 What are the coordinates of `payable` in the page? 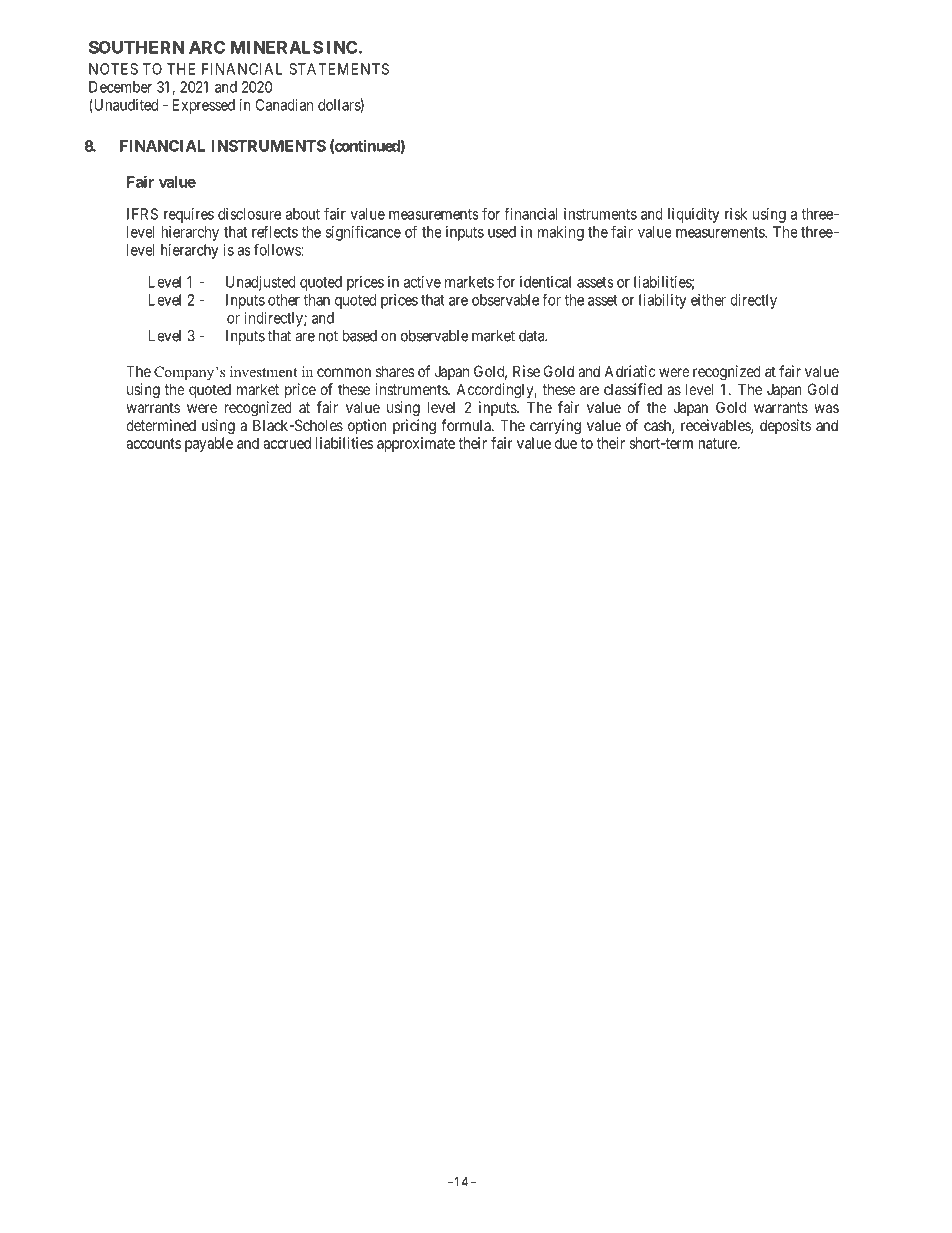 It's located at (209, 444).
